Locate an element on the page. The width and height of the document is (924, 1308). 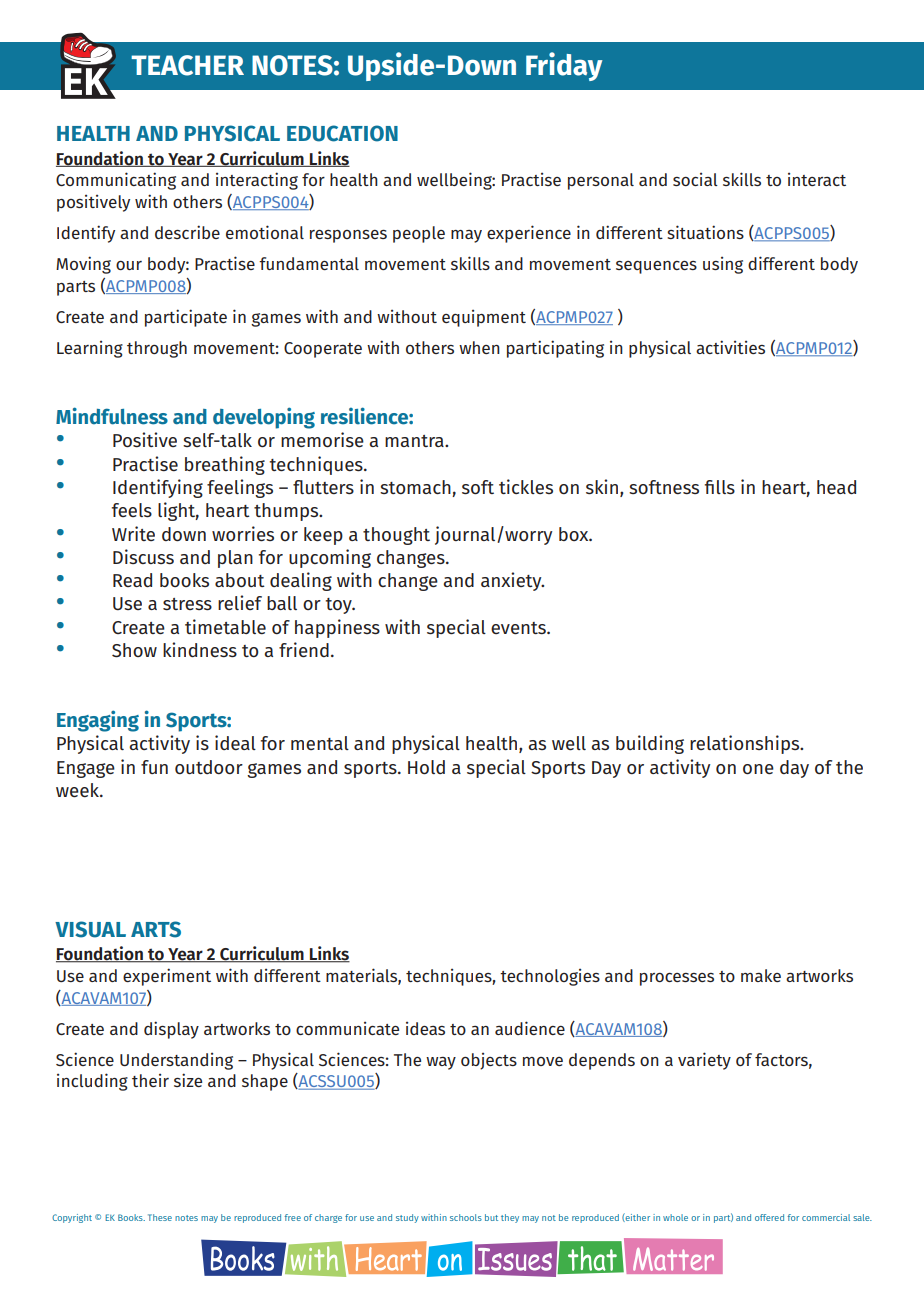
Friday is located at coordinates (564, 66).
